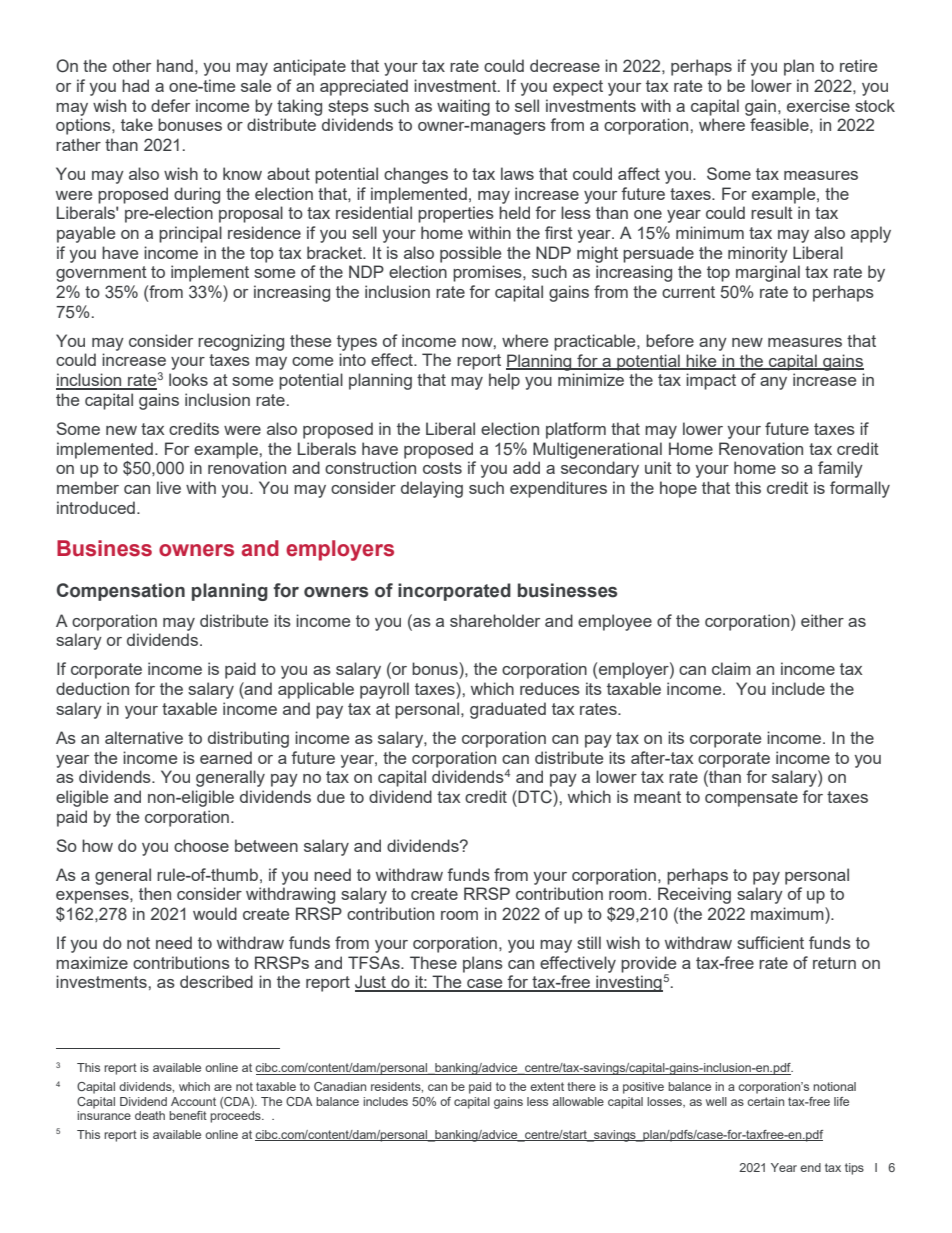 The height and width of the page is (1233, 952). I want to click on live, so click(169, 487).
